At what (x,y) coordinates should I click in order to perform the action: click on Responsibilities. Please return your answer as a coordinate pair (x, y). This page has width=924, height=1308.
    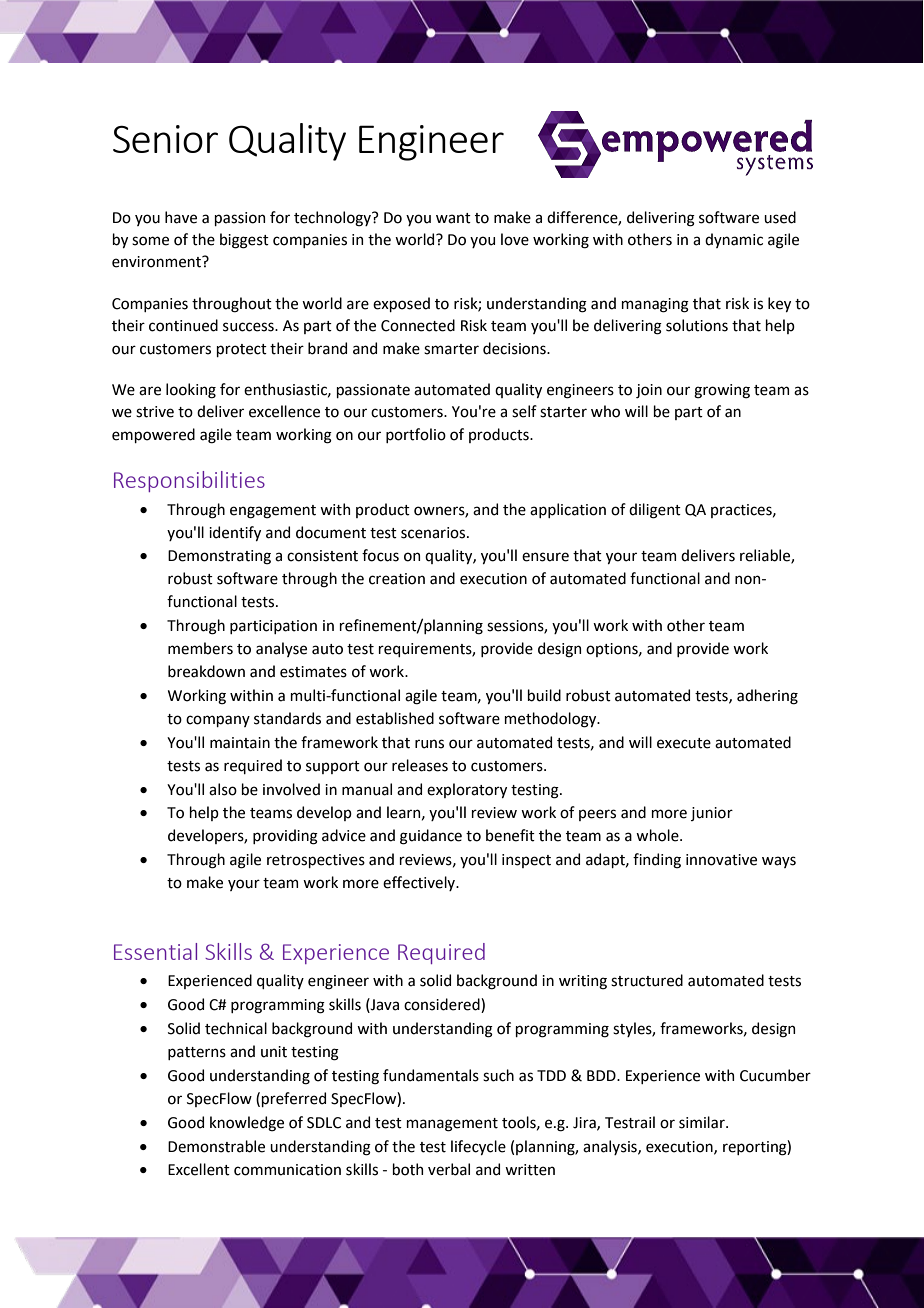
    Looking at the image, I should click on (189, 481).
